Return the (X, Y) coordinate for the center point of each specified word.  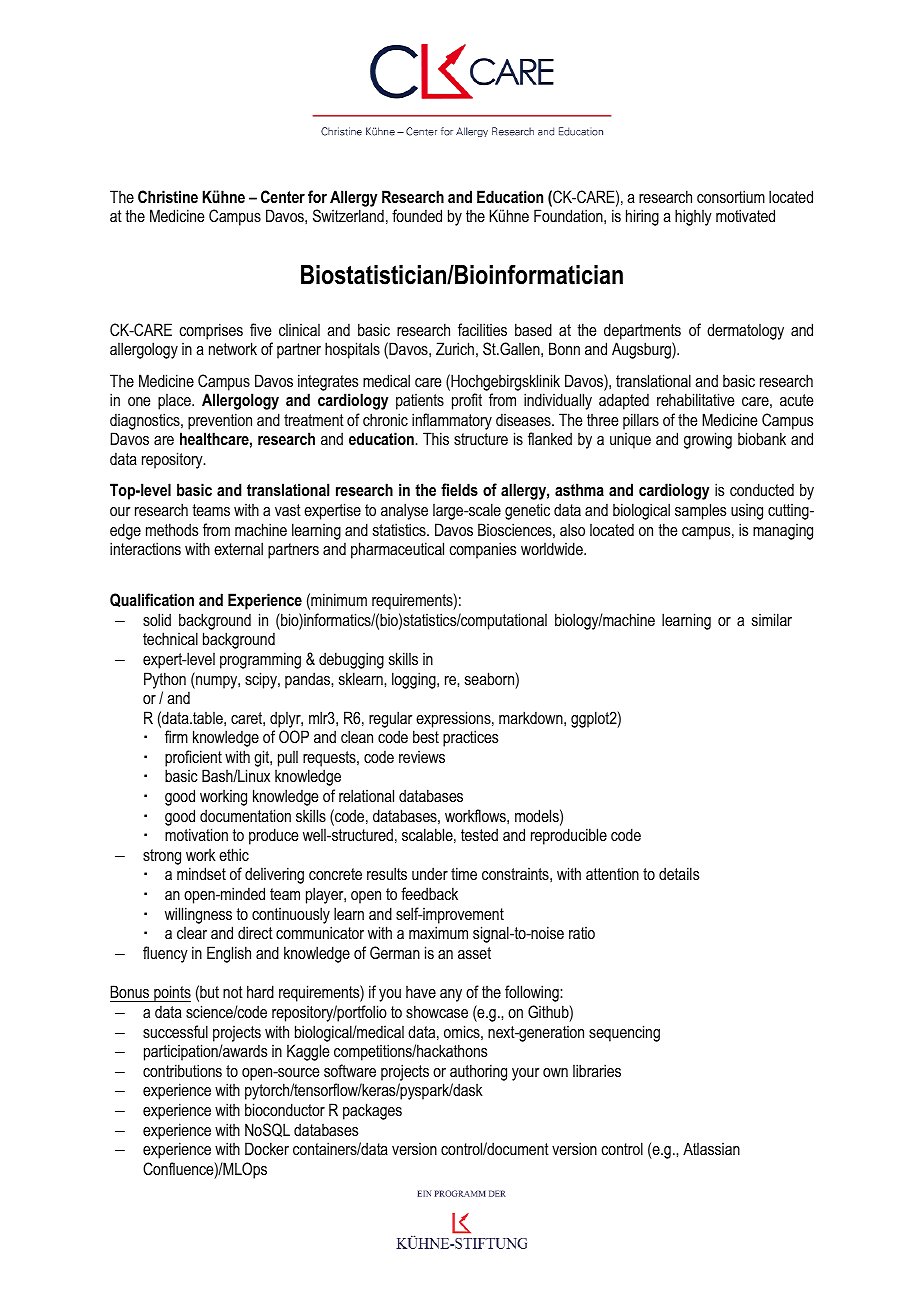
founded (417, 215)
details (679, 873)
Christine (168, 196)
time (464, 873)
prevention (220, 421)
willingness (198, 915)
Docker (267, 1148)
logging (415, 680)
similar (772, 619)
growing (708, 440)
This (436, 438)
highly (693, 217)
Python (165, 680)
